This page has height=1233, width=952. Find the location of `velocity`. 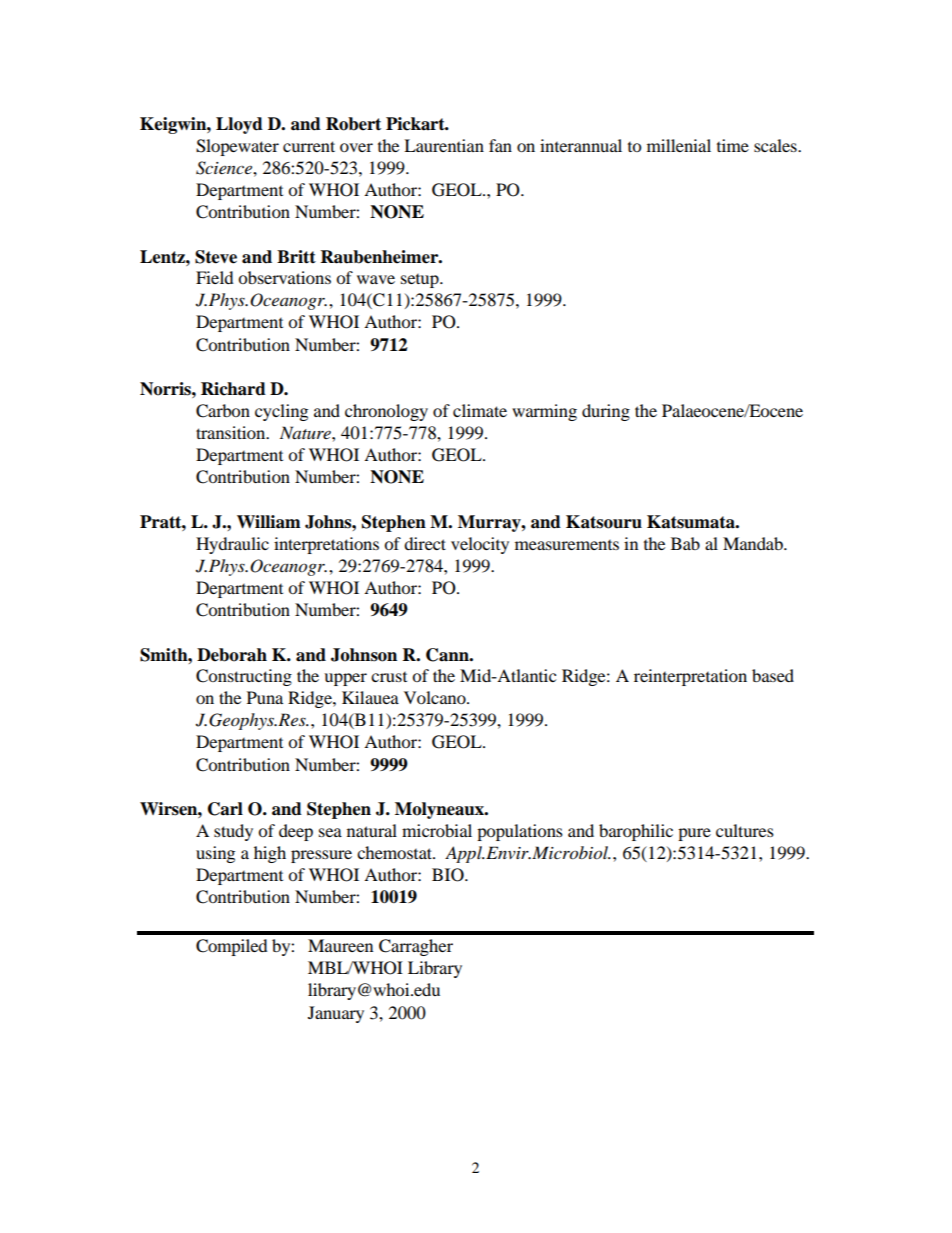

velocity is located at coordinates (480, 545).
